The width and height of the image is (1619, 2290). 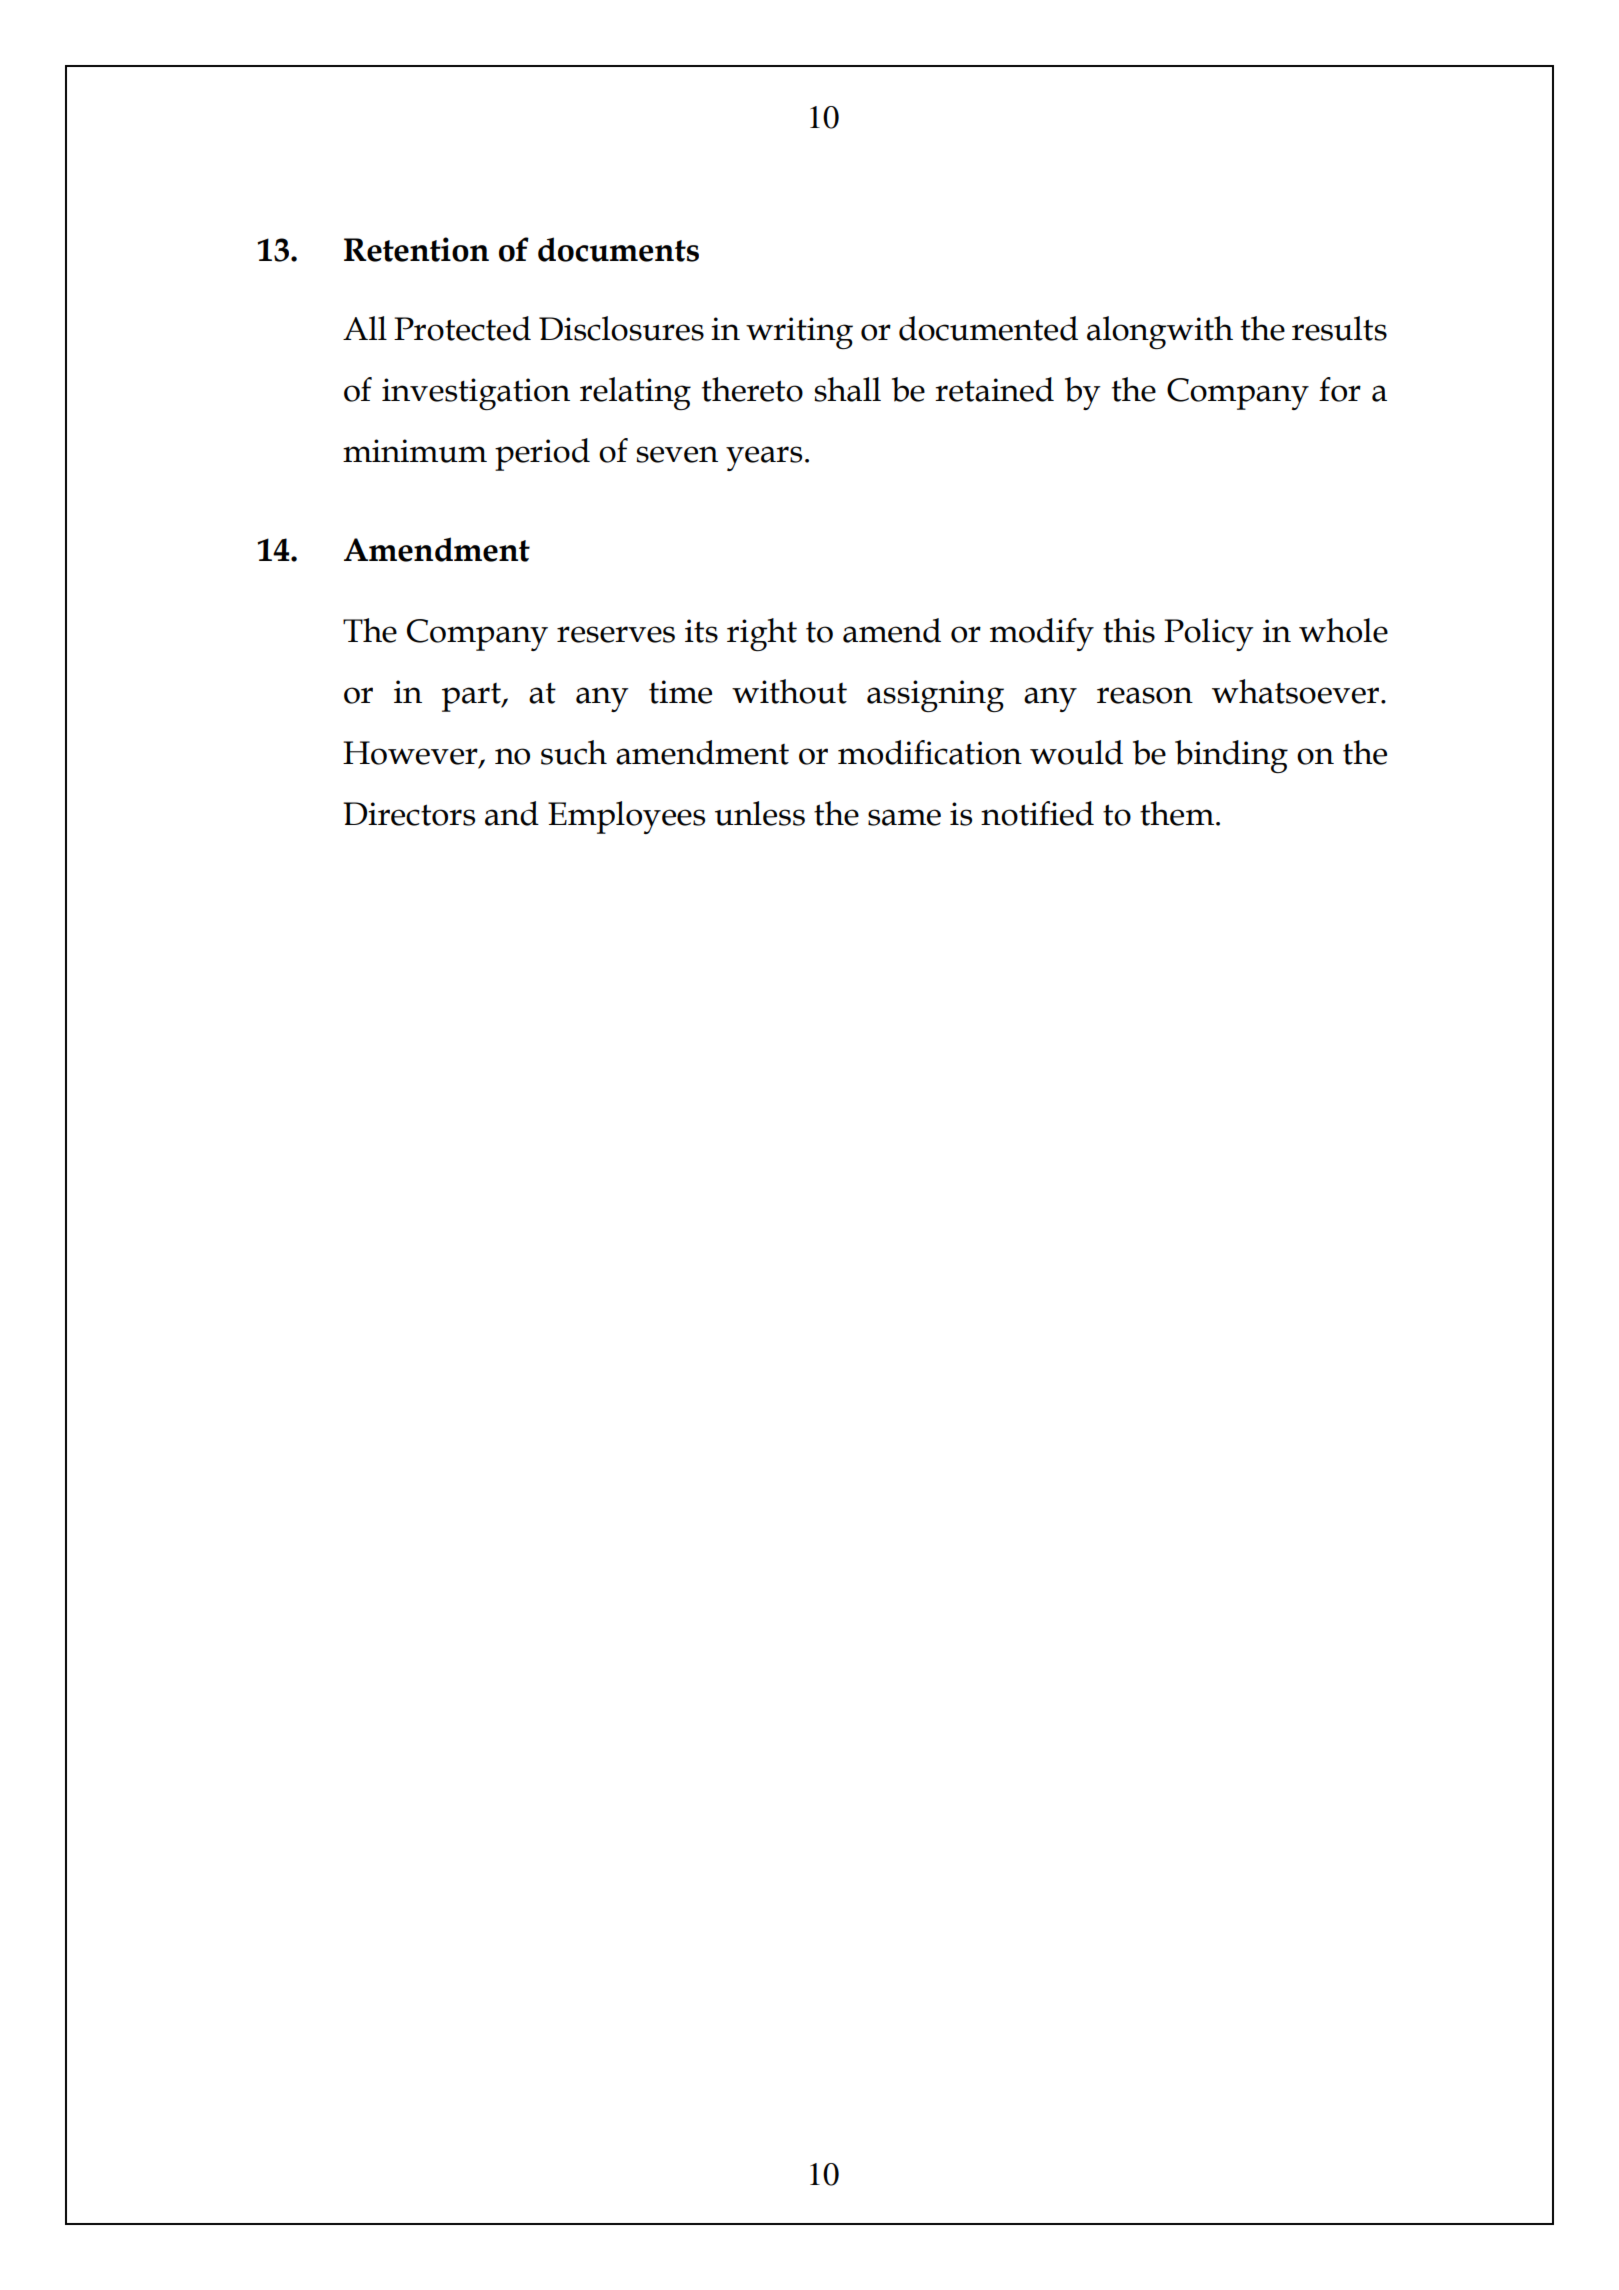 I want to click on same, so click(x=904, y=817).
